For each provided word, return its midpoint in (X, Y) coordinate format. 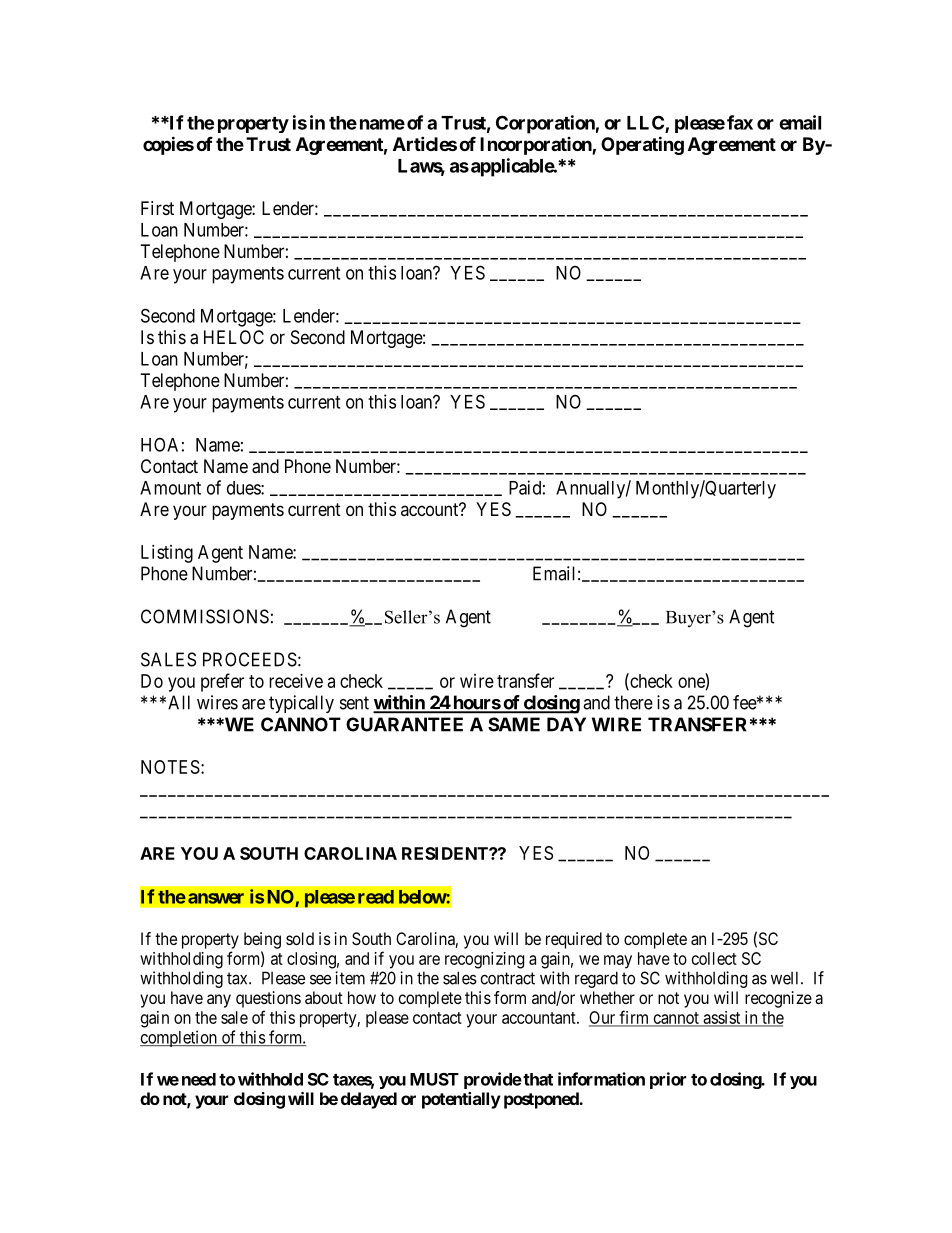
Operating (642, 145)
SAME (514, 724)
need (199, 1079)
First (157, 208)
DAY (566, 724)
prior (668, 1080)
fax (740, 122)
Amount (170, 488)
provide (493, 1080)
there (633, 702)
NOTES (170, 767)
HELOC (234, 337)
